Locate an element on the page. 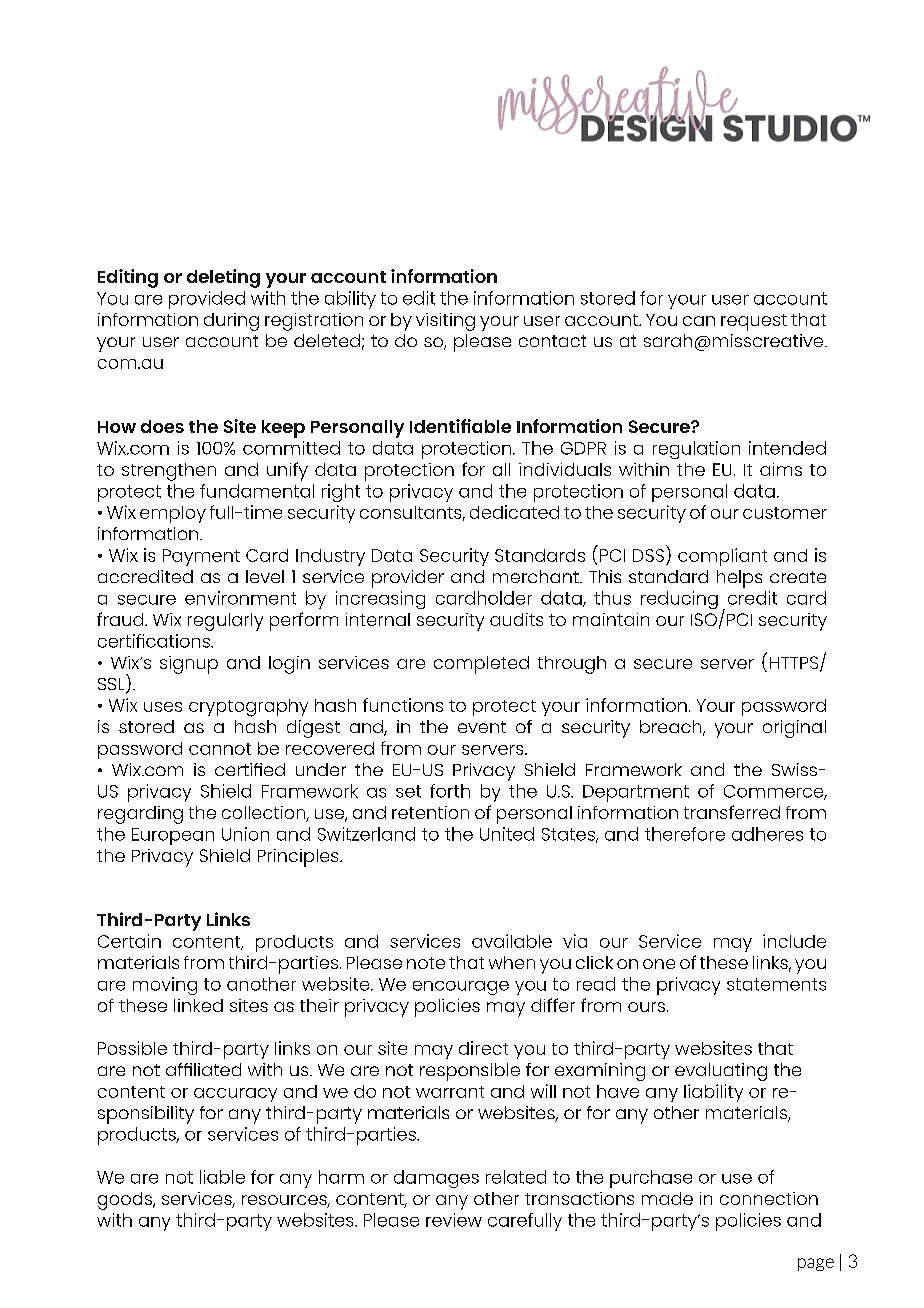 This document has width=924, height=1308. statements is located at coordinates (776, 984).
